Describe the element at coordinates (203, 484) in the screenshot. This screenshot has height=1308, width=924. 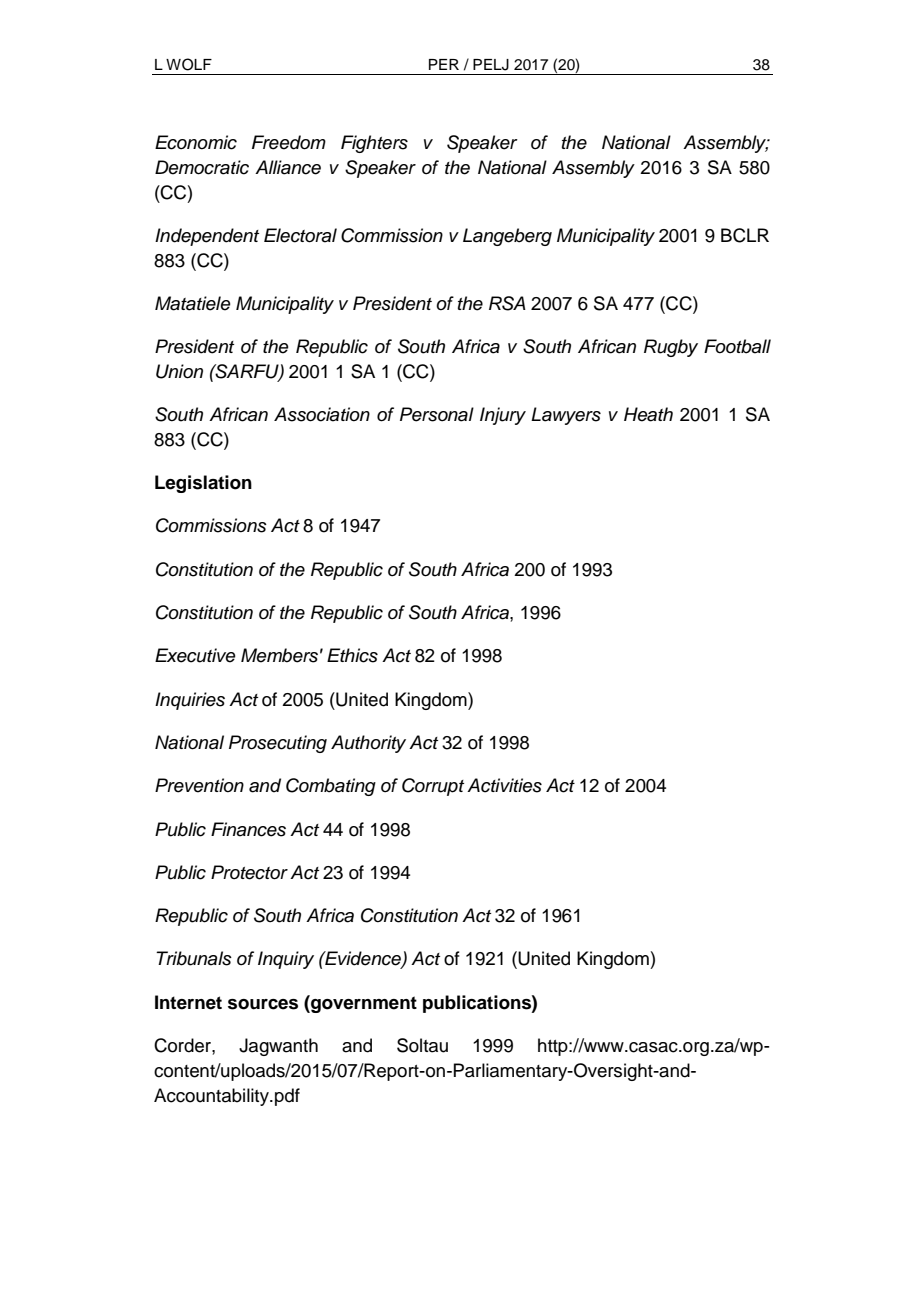
I see `Legislation` at that location.
